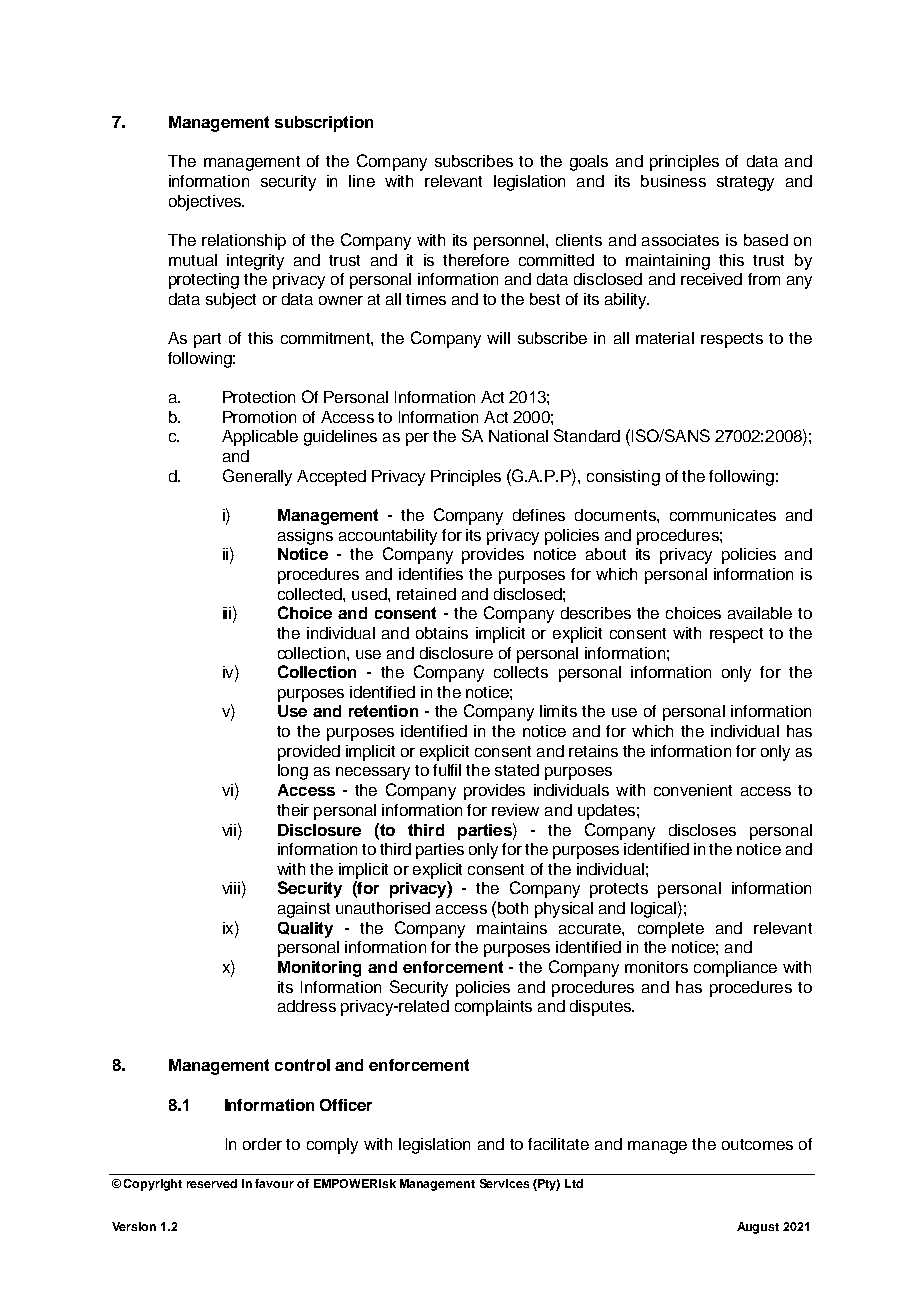 This image has height=1308, width=924. Describe the element at coordinates (673, 181) in the image. I see `business` at that location.
